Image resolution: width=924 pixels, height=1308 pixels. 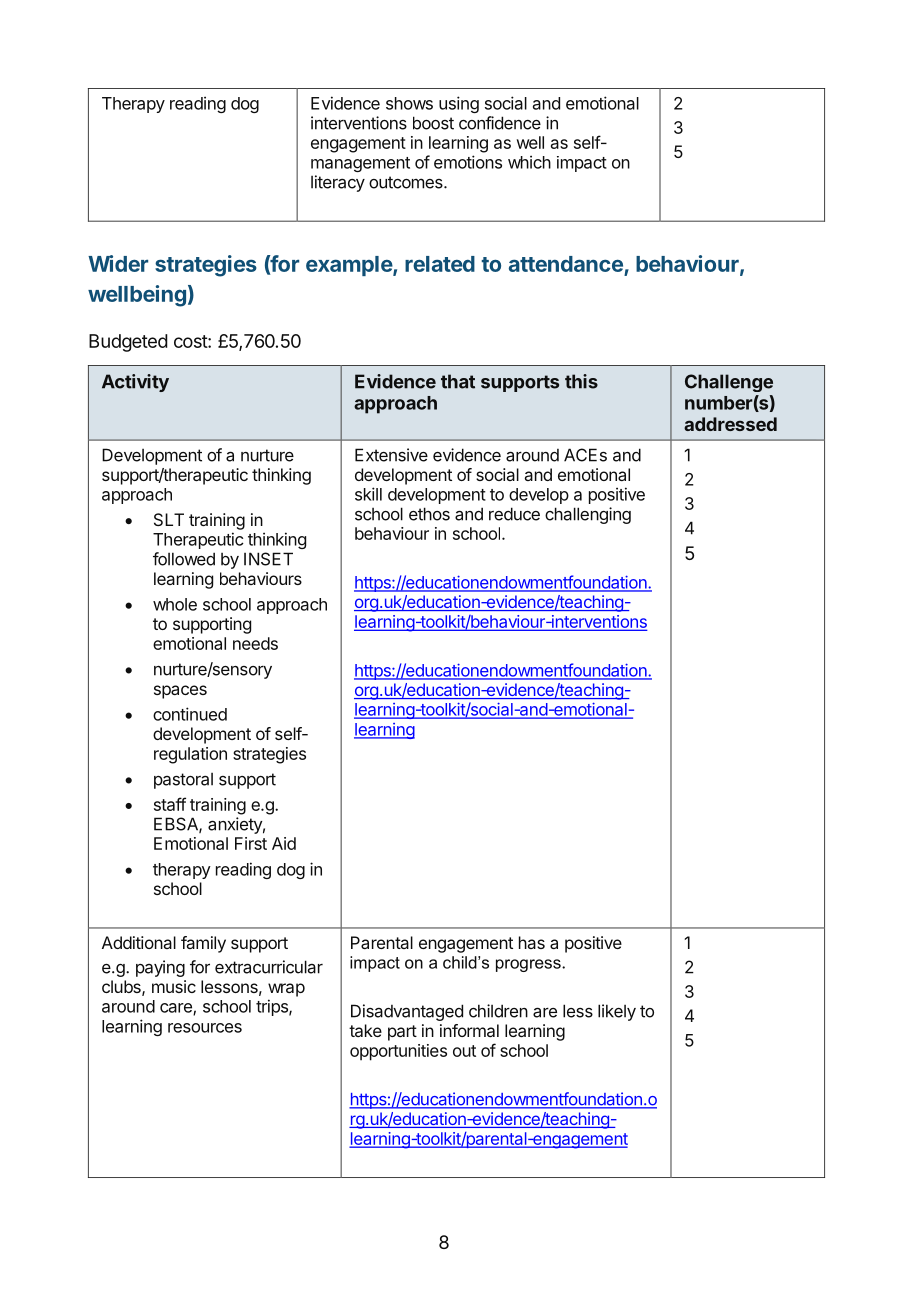 I want to click on Disadvantaged, so click(x=407, y=1012).
